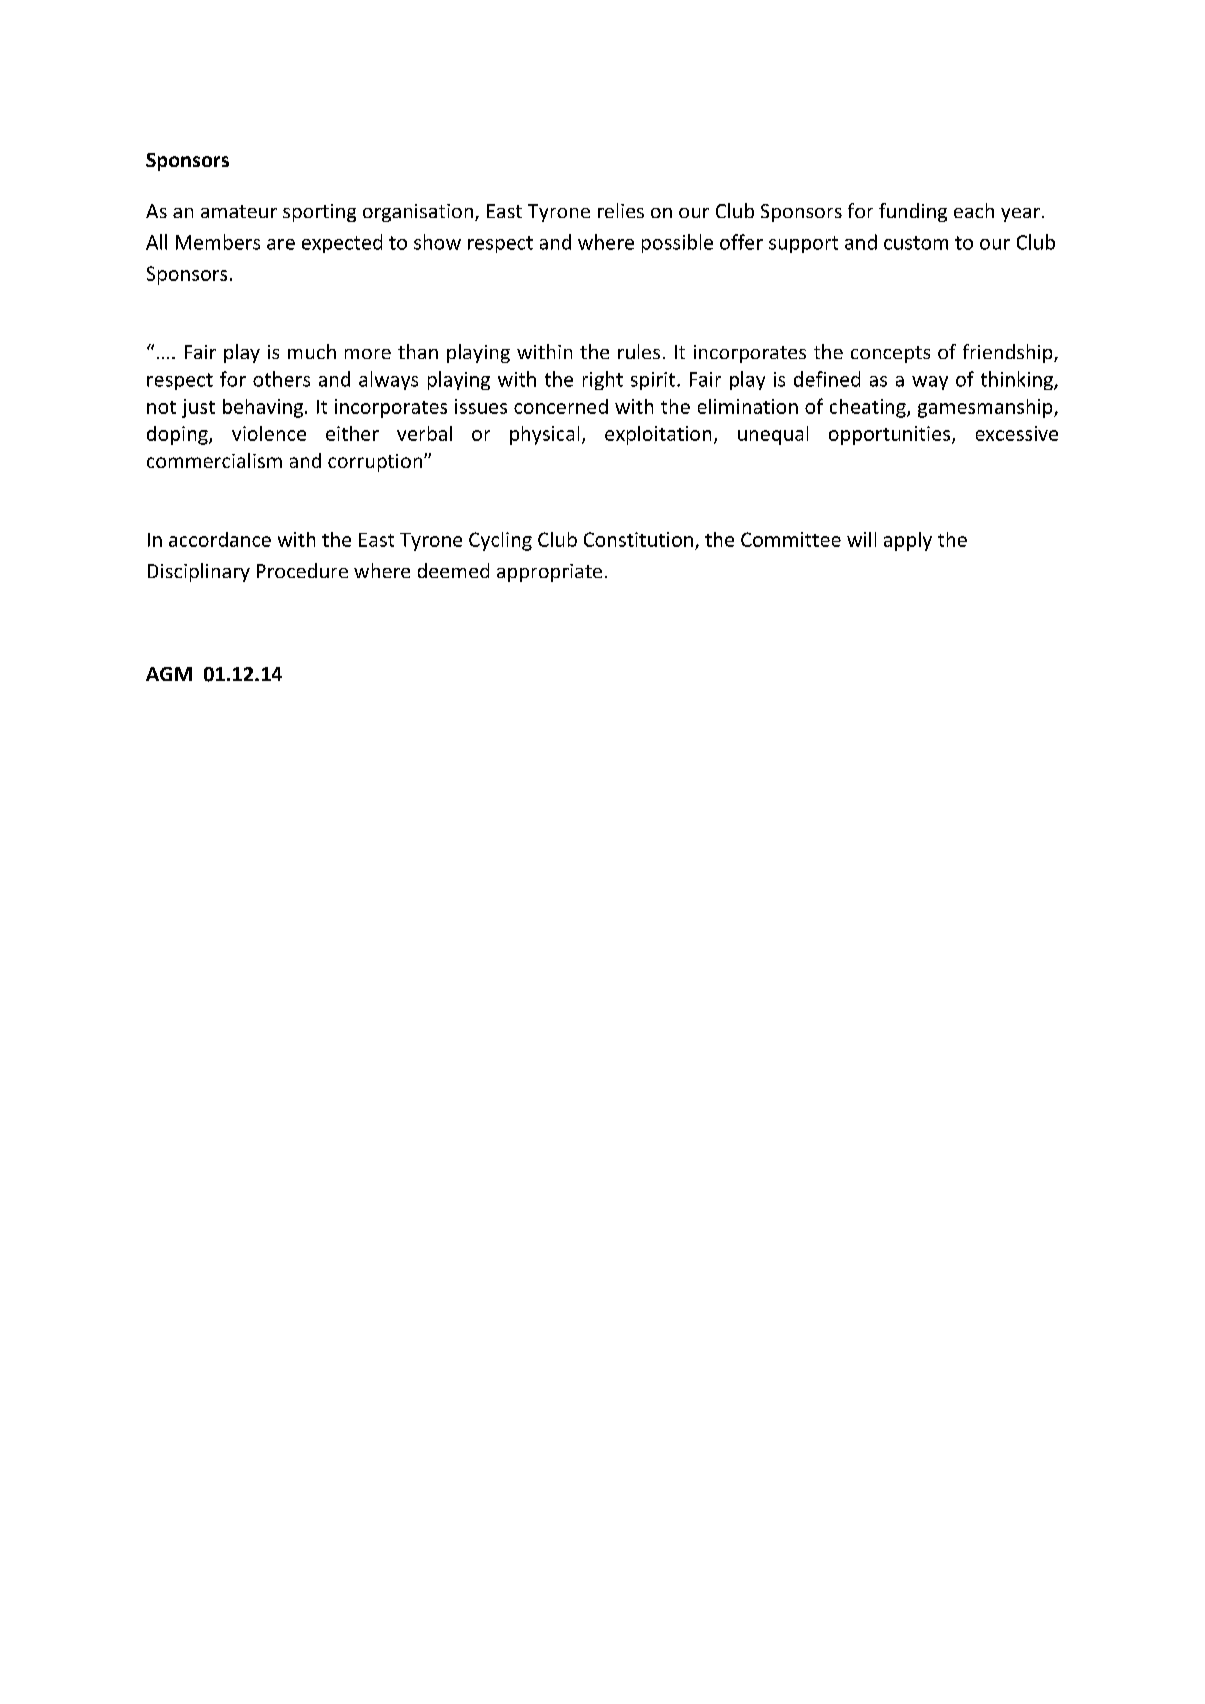 The height and width of the image is (1704, 1205). What do you see at coordinates (549, 573) in the image?
I see `appropriate` at bounding box center [549, 573].
